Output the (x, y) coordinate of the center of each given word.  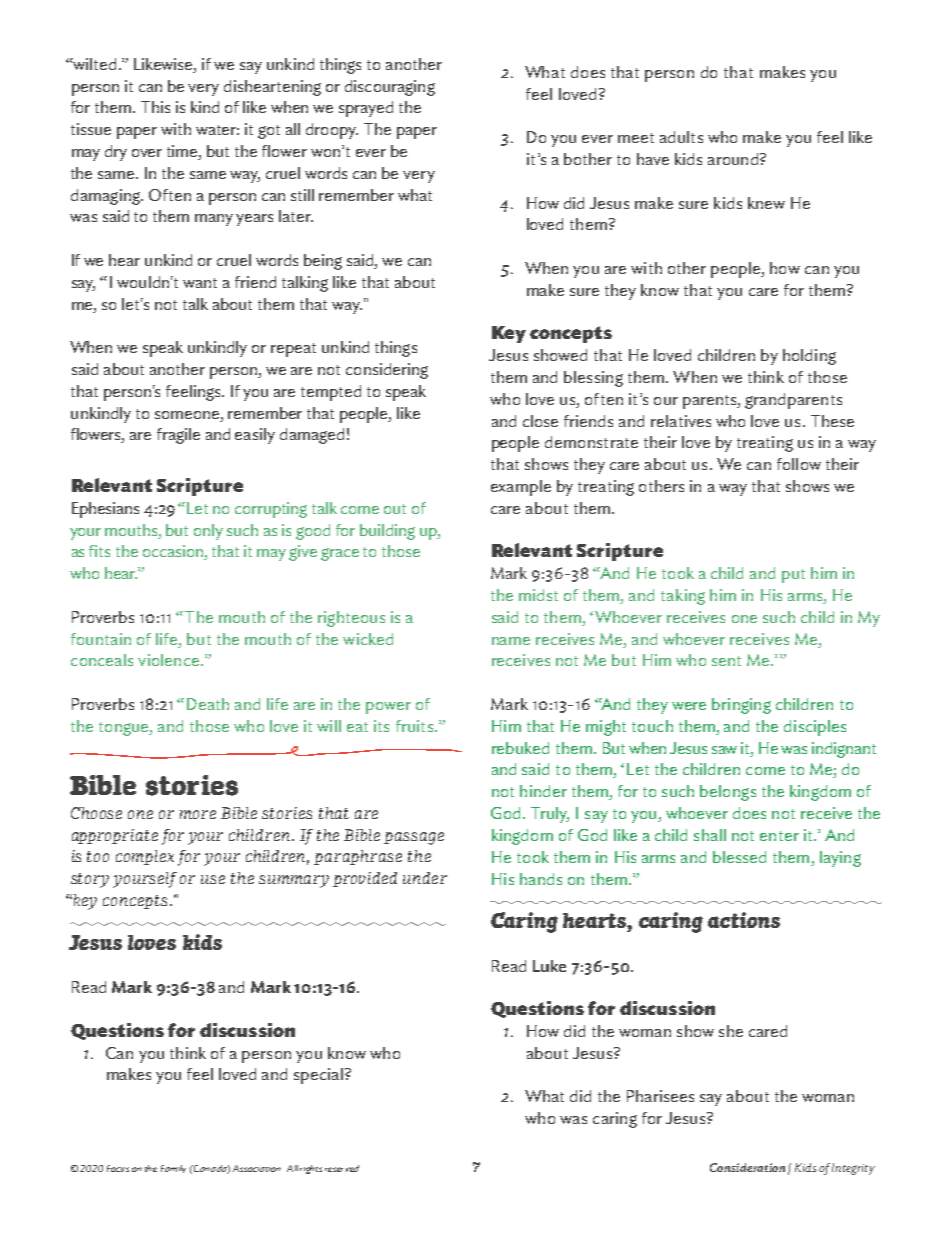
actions (744, 920)
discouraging (390, 88)
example (521, 488)
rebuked (520, 748)
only (208, 532)
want (200, 283)
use (213, 879)
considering (387, 371)
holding (809, 357)
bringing (741, 706)
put (793, 576)
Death (208, 704)
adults (681, 137)
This (155, 107)
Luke (549, 966)
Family (173, 1169)
